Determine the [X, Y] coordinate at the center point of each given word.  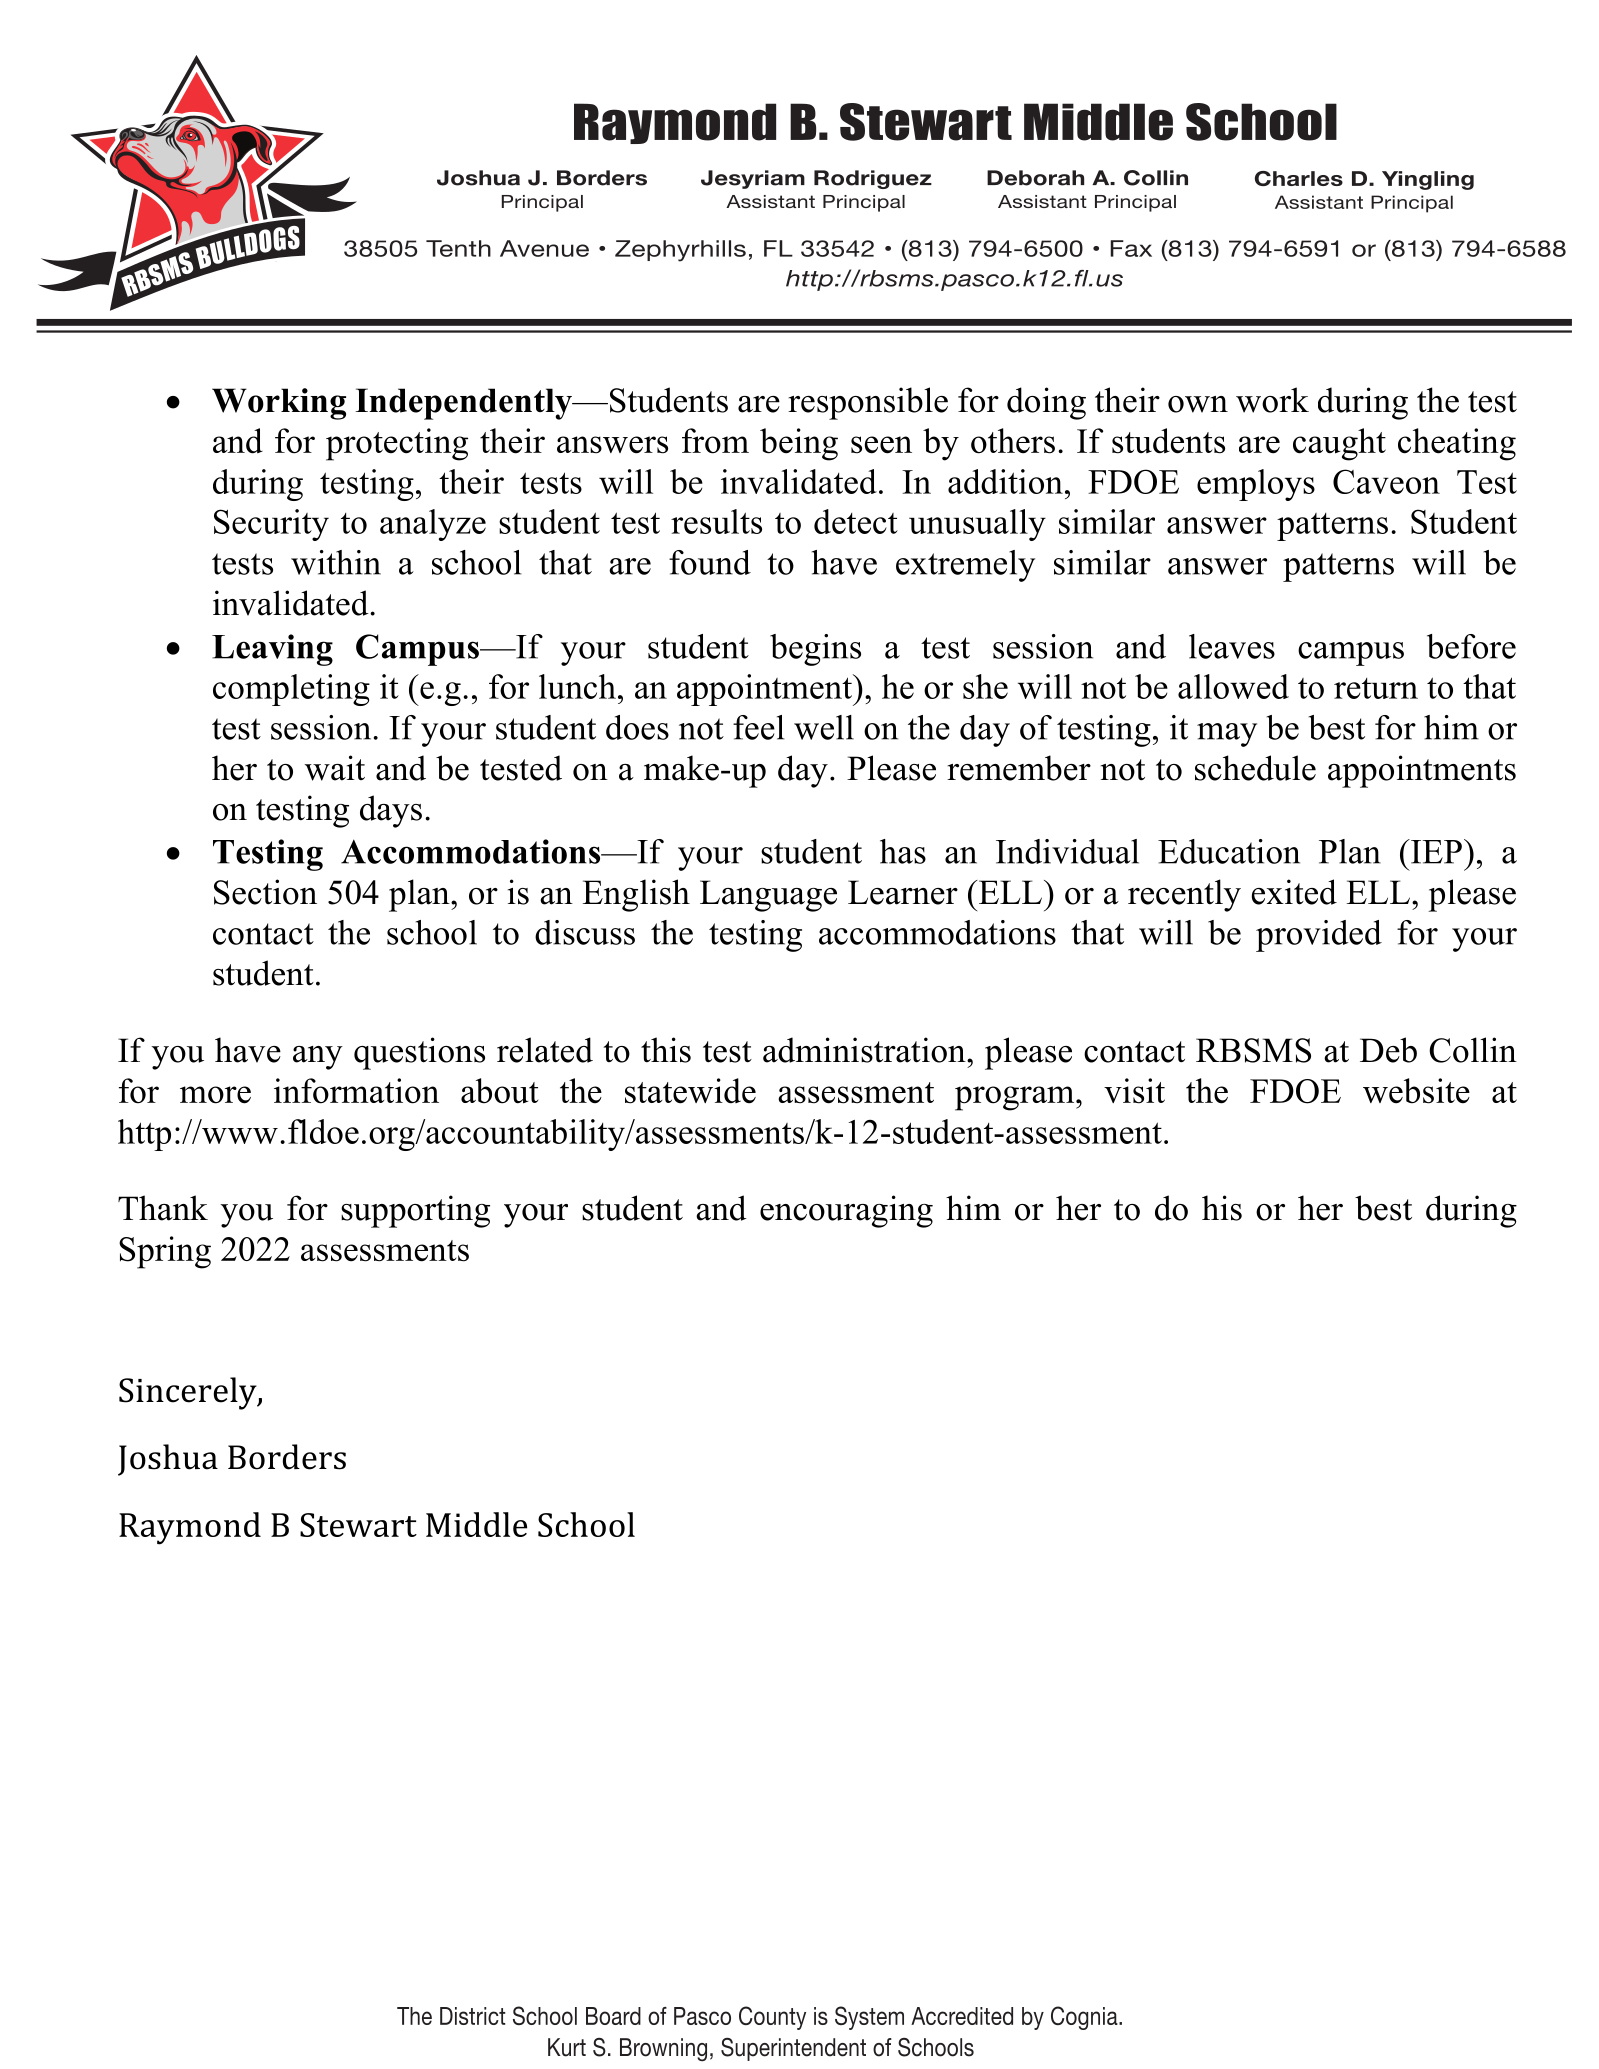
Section [265, 892]
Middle [476, 1524]
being [799, 444]
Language [768, 896]
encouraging [846, 1211]
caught [1339, 444]
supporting [415, 1211]
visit [1134, 1091]
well [824, 727]
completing [291, 690]
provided [1319, 936]
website [1416, 1091]
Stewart [358, 1525]
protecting [397, 444]
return [1376, 688]
